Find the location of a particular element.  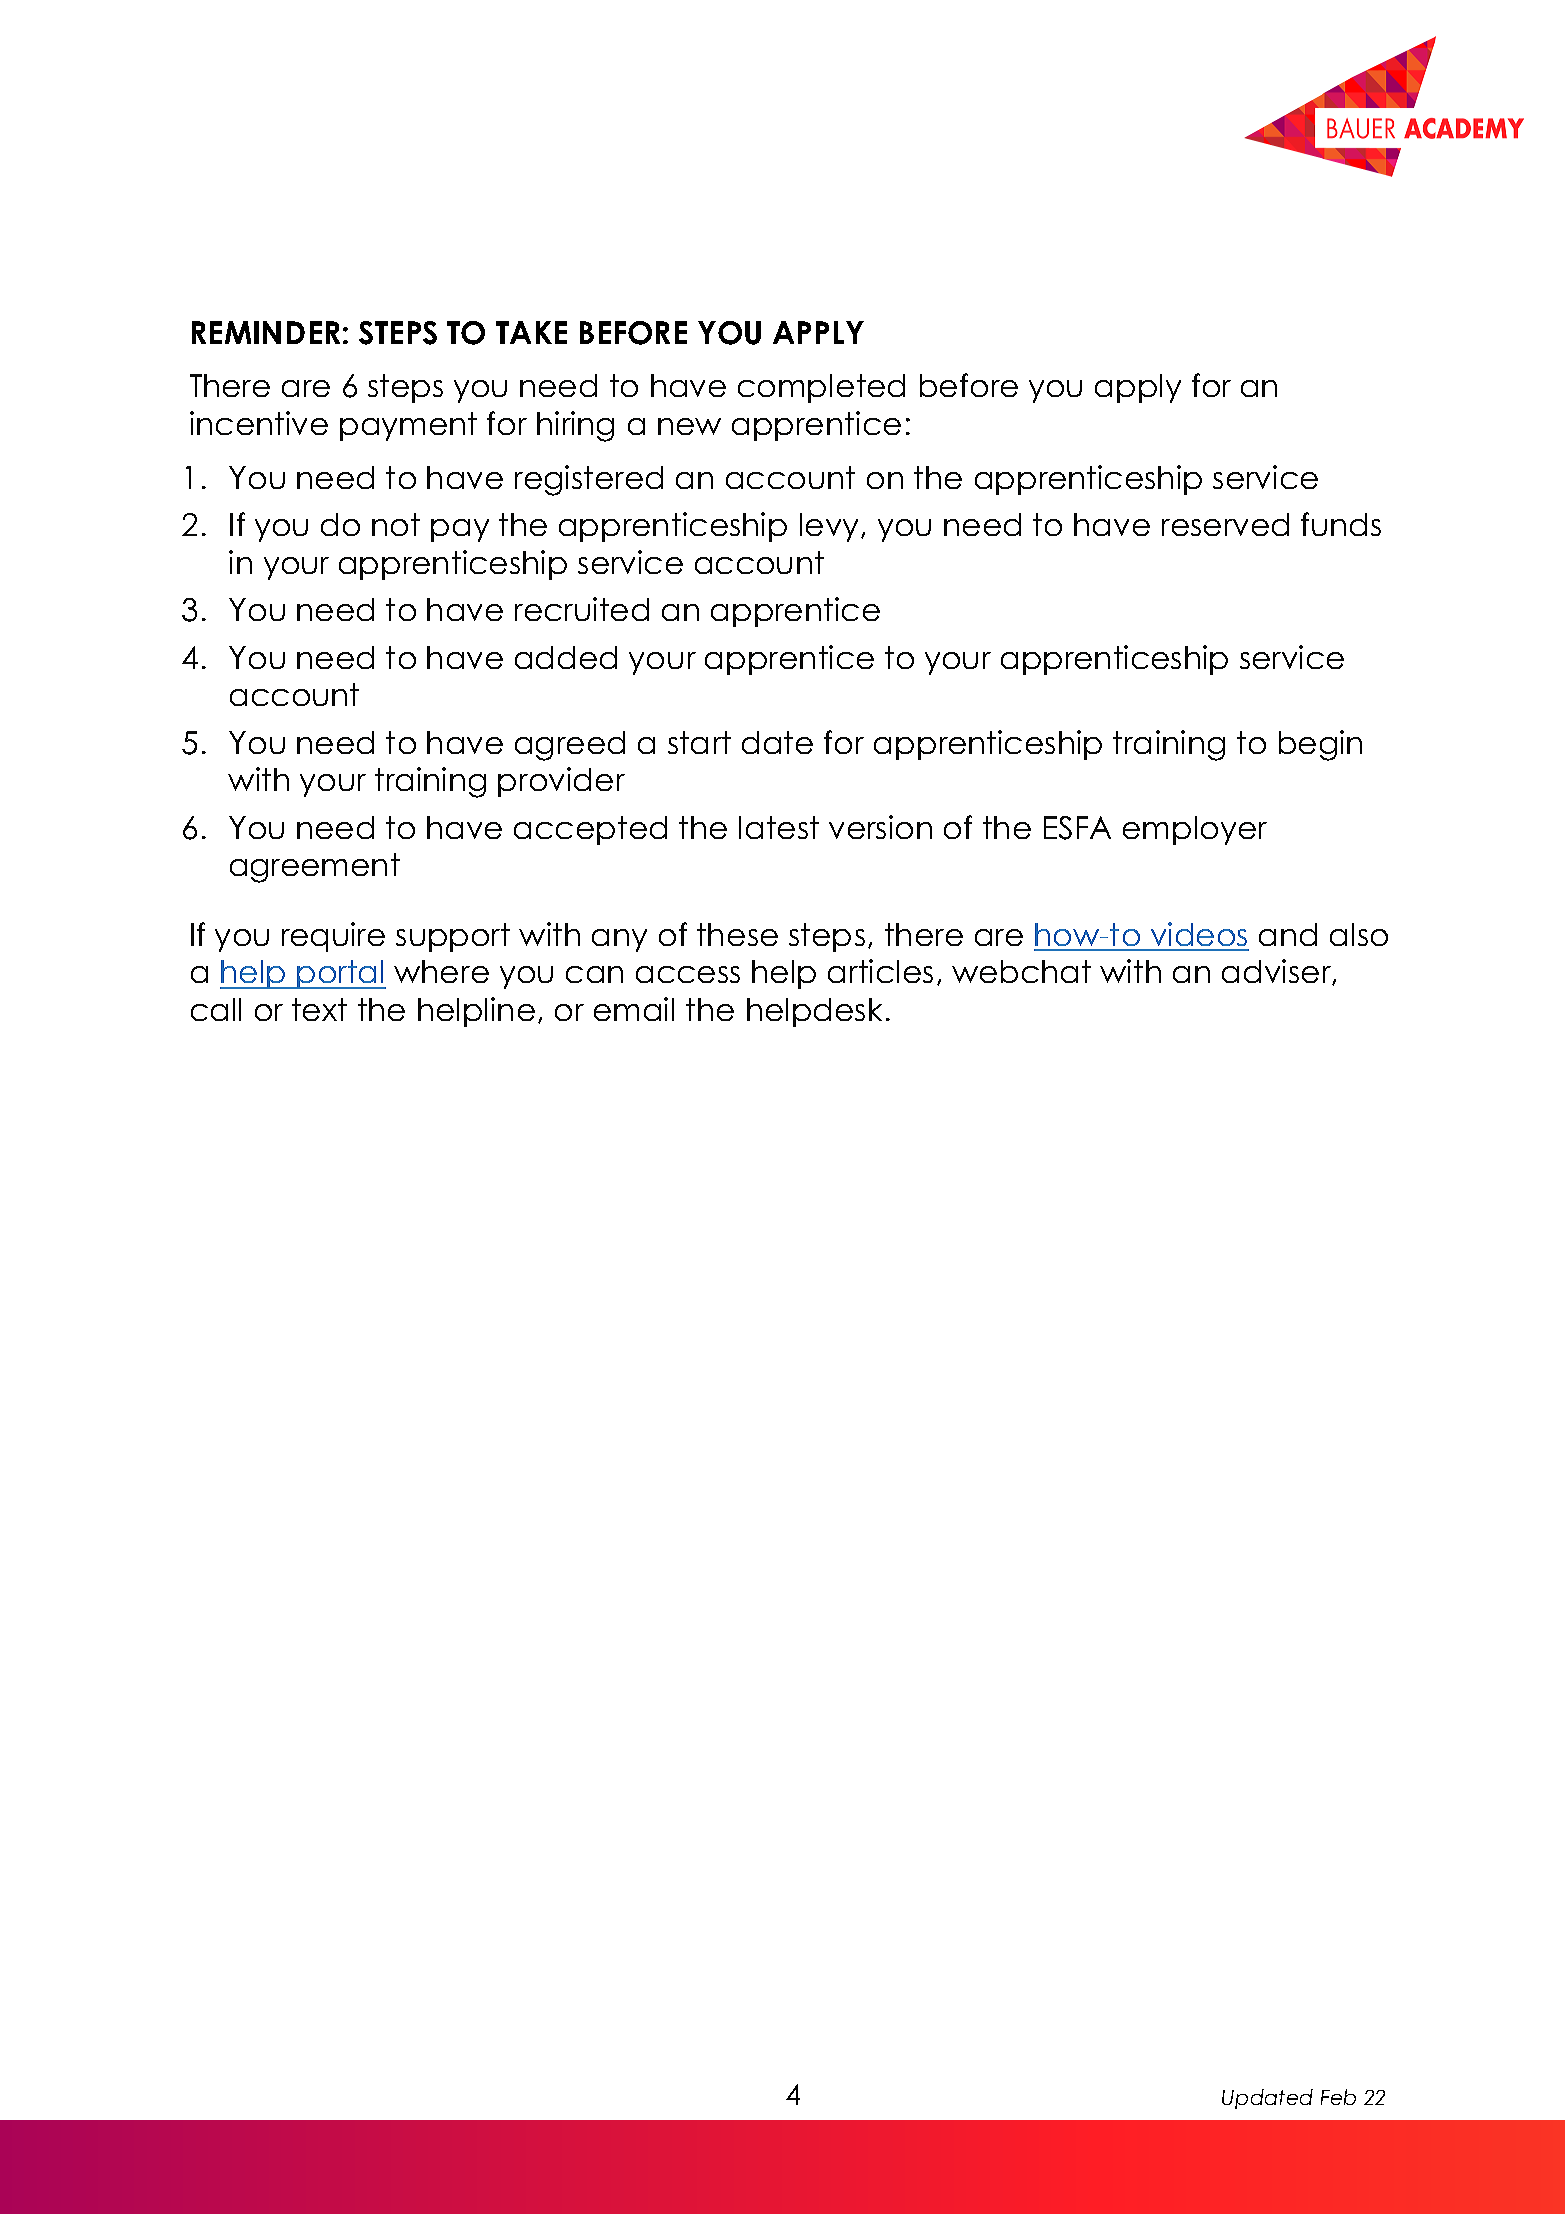

email is located at coordinates (634, 1009).
